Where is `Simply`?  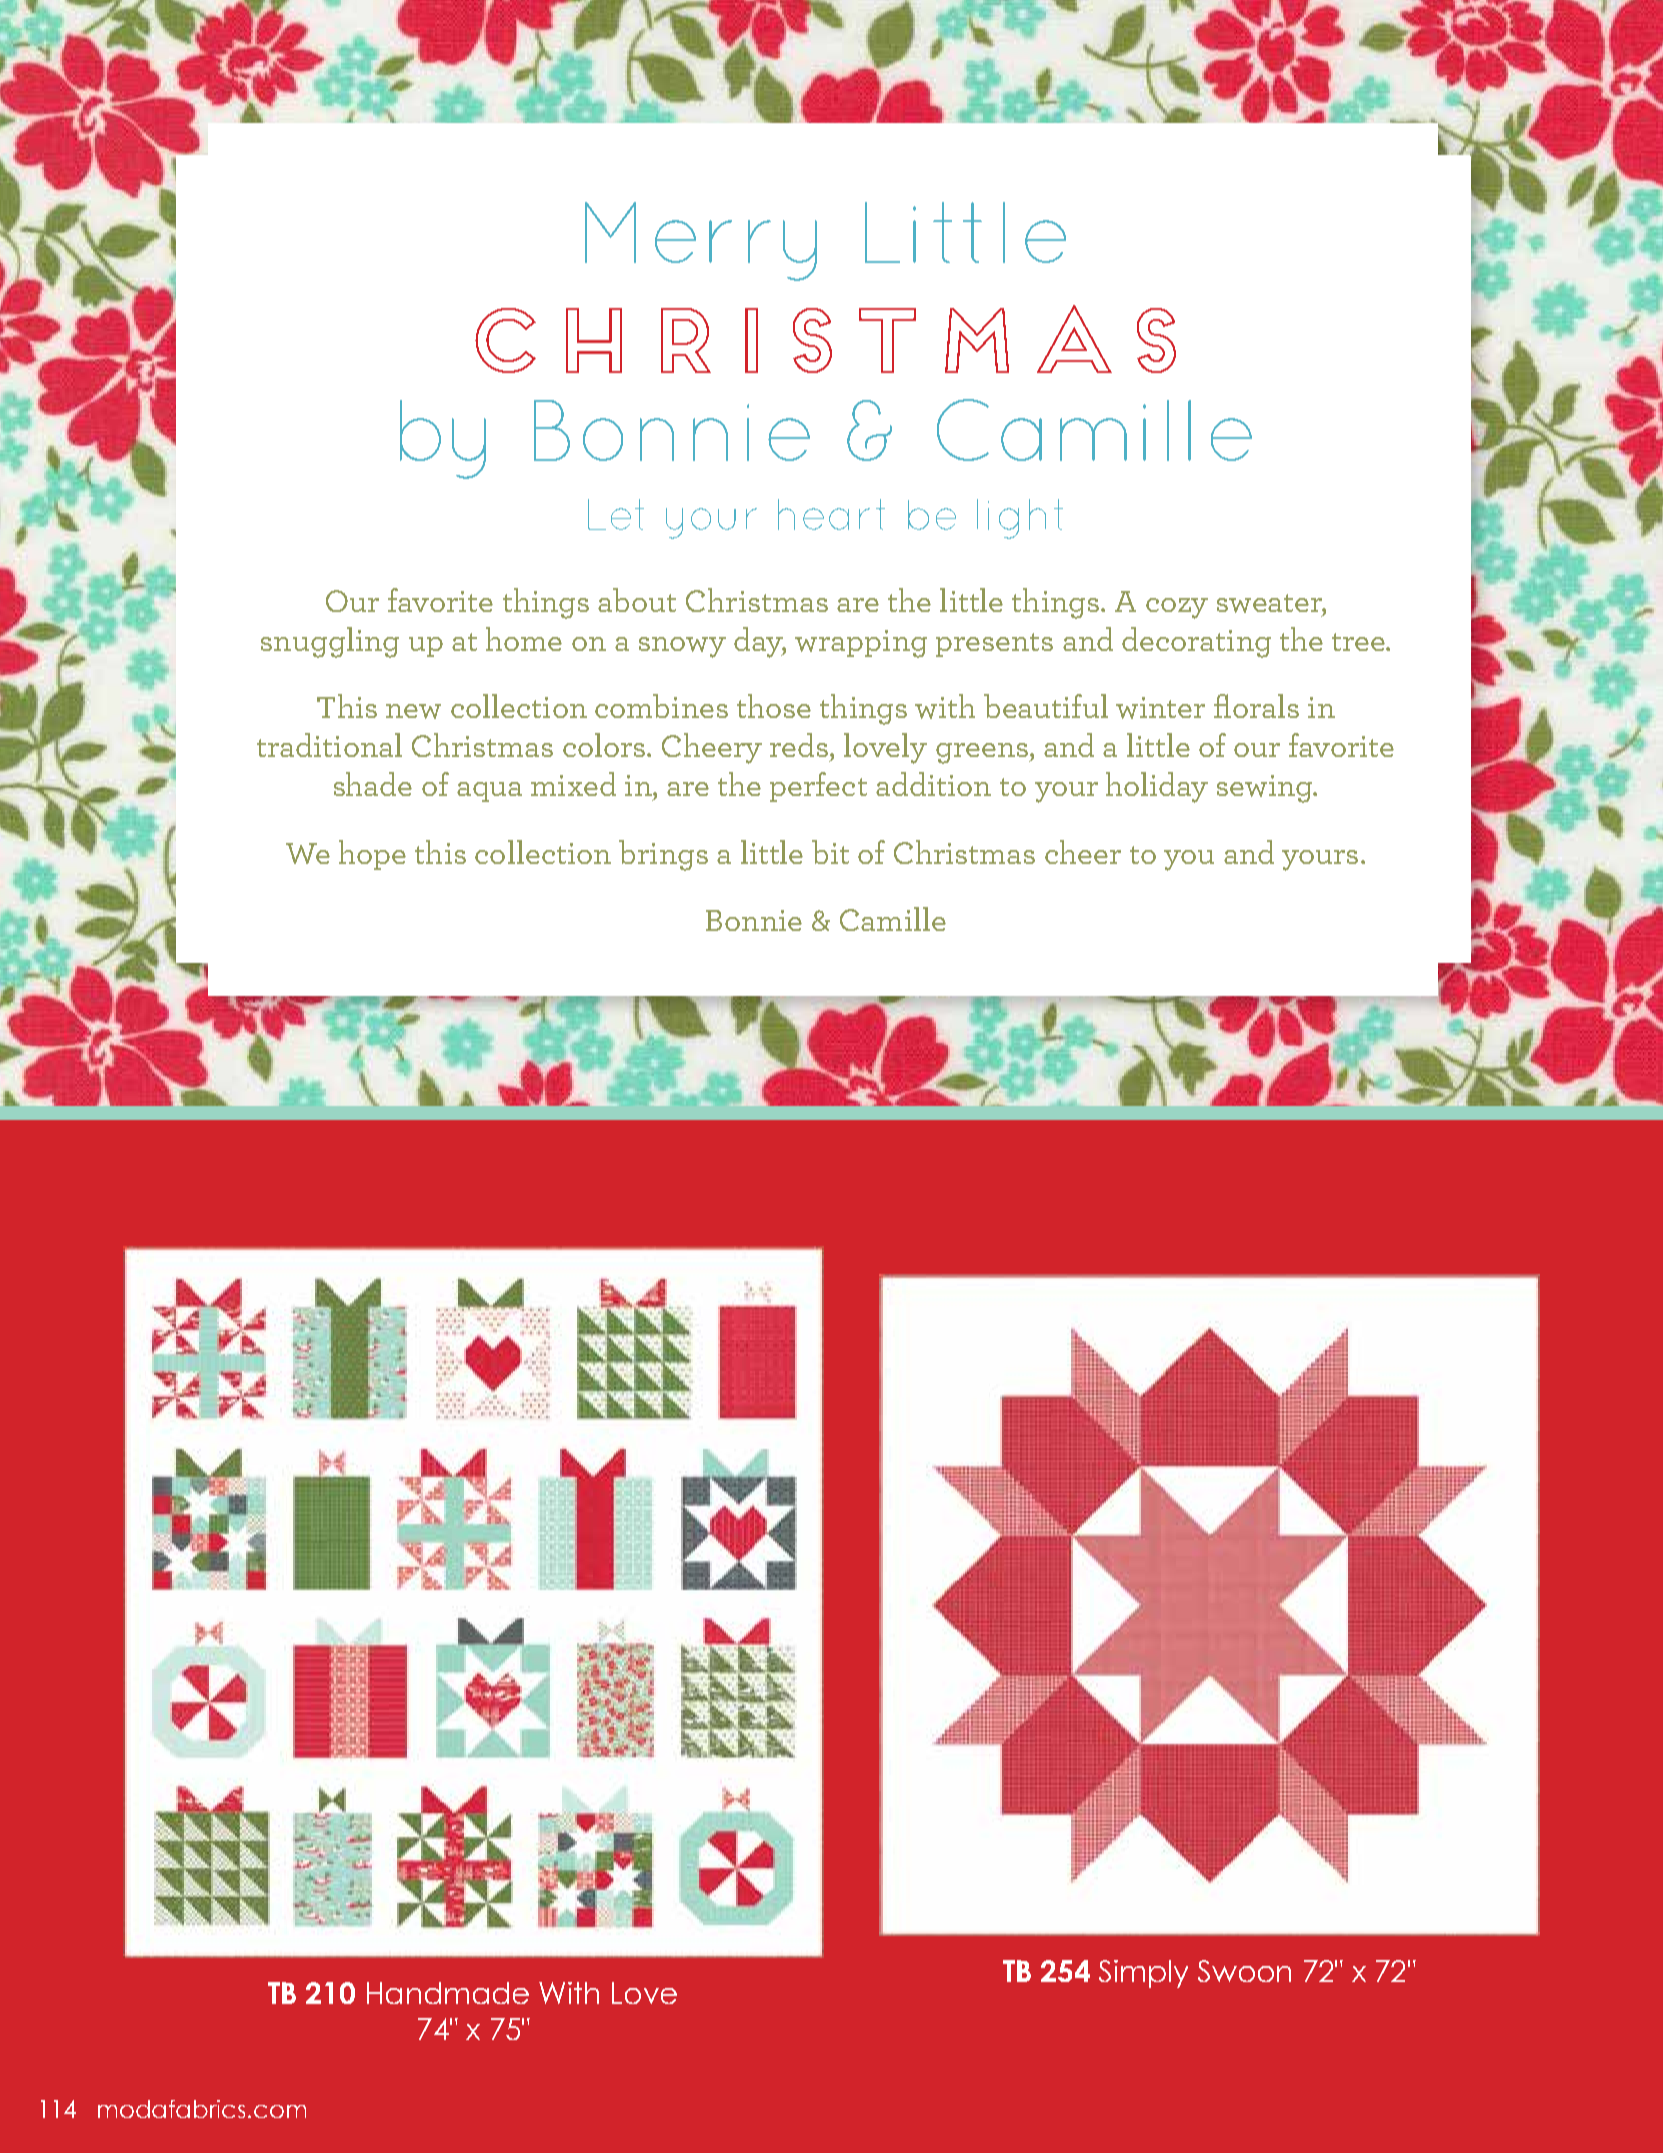
Simply is located at coordinates (1143, 1974).
